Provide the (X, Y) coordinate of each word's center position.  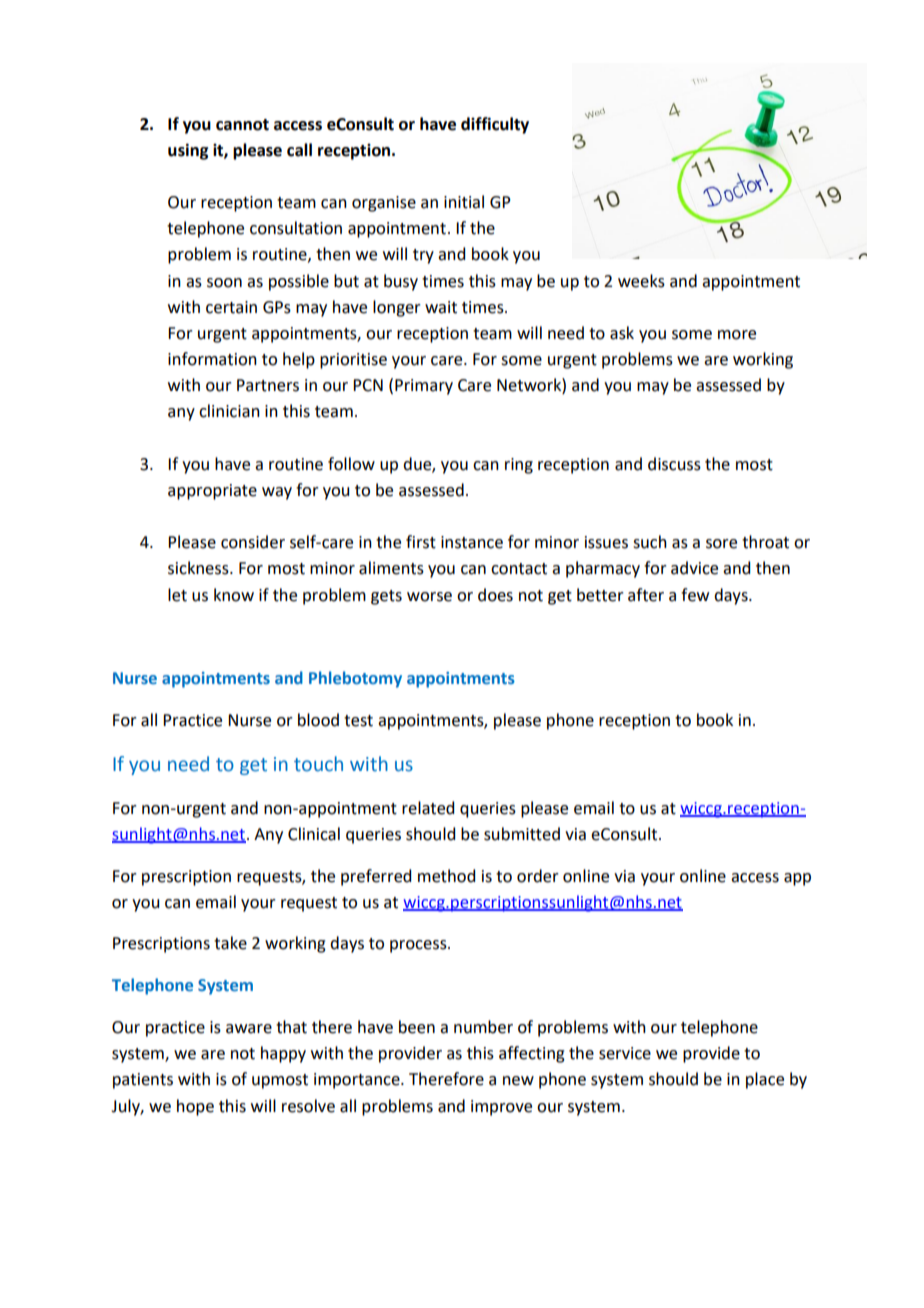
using (188, 151)
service (625, 1053)
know (234, 595)
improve (501, 1108)
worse (429, 597)
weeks (641, 281)
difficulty (495, 125)
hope (195, 1107)
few (695, 595)
